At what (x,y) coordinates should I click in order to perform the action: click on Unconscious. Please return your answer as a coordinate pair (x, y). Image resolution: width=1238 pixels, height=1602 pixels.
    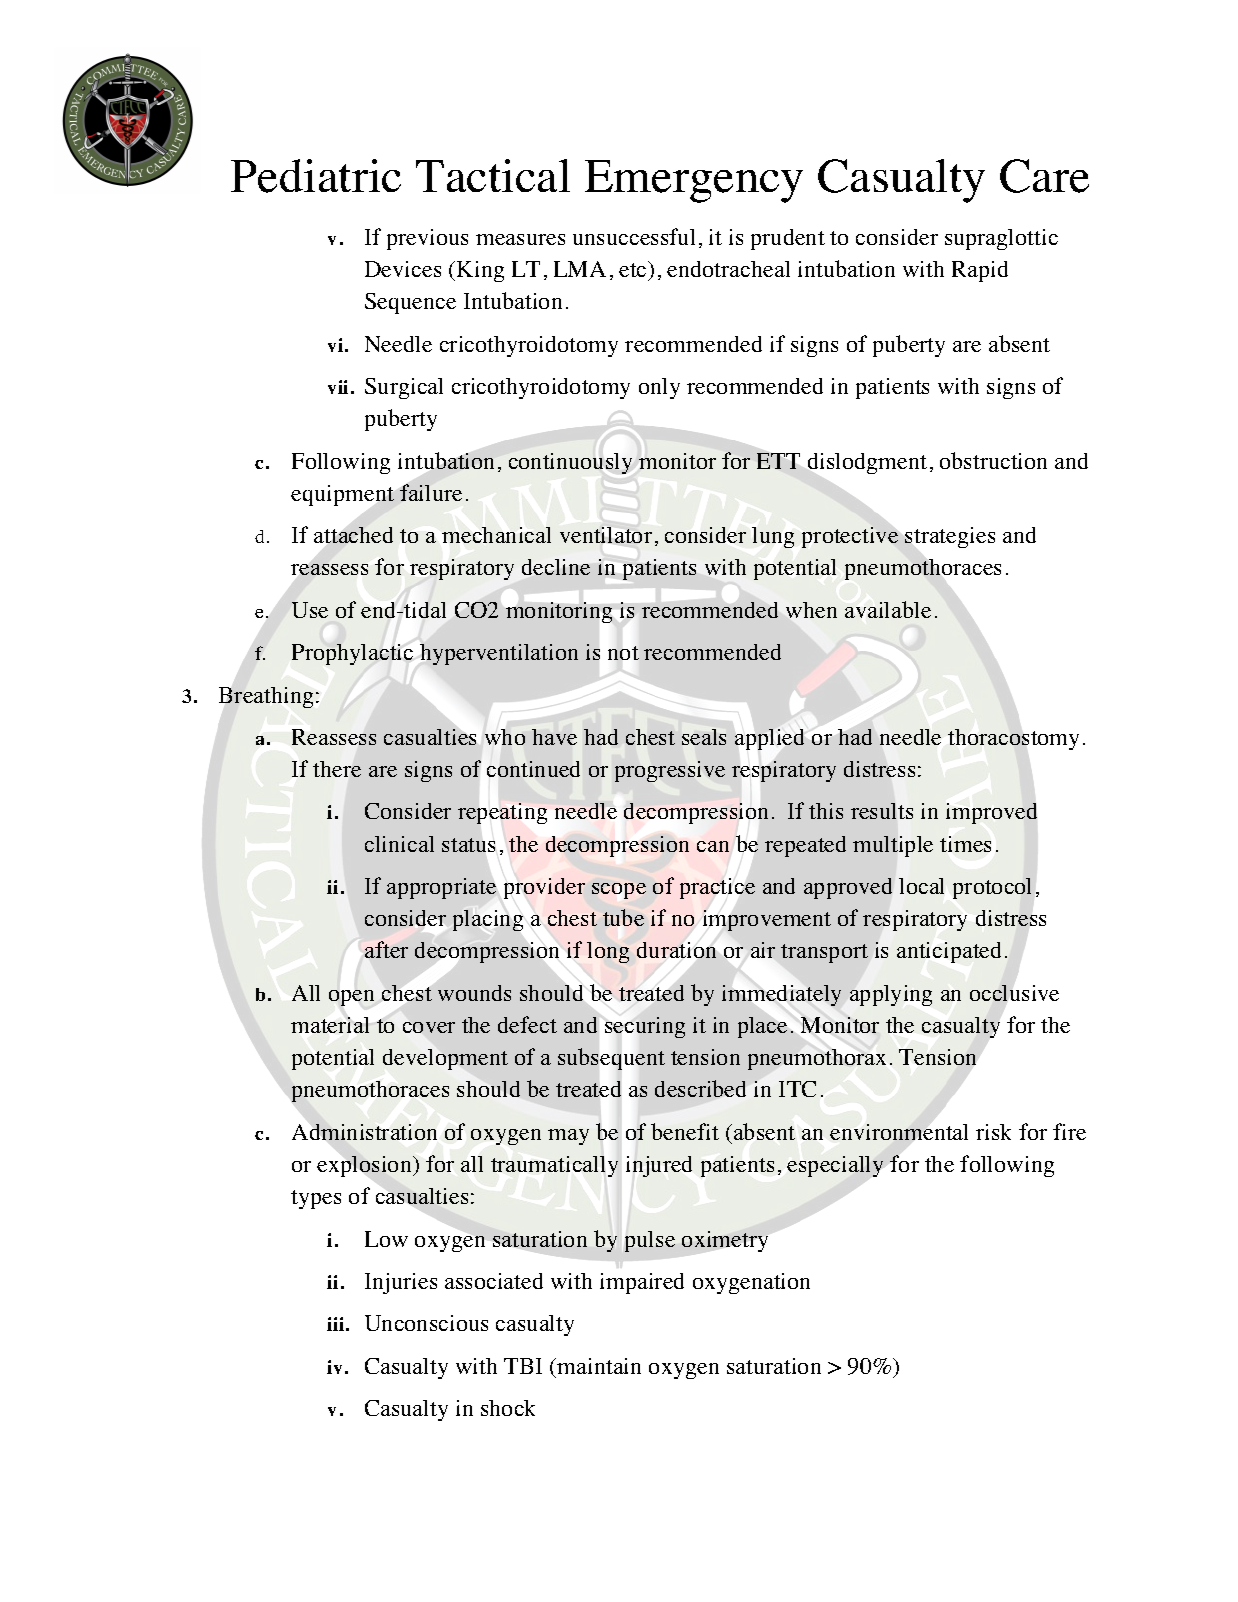
    Looking at the image, I should click on (426, 1323).
